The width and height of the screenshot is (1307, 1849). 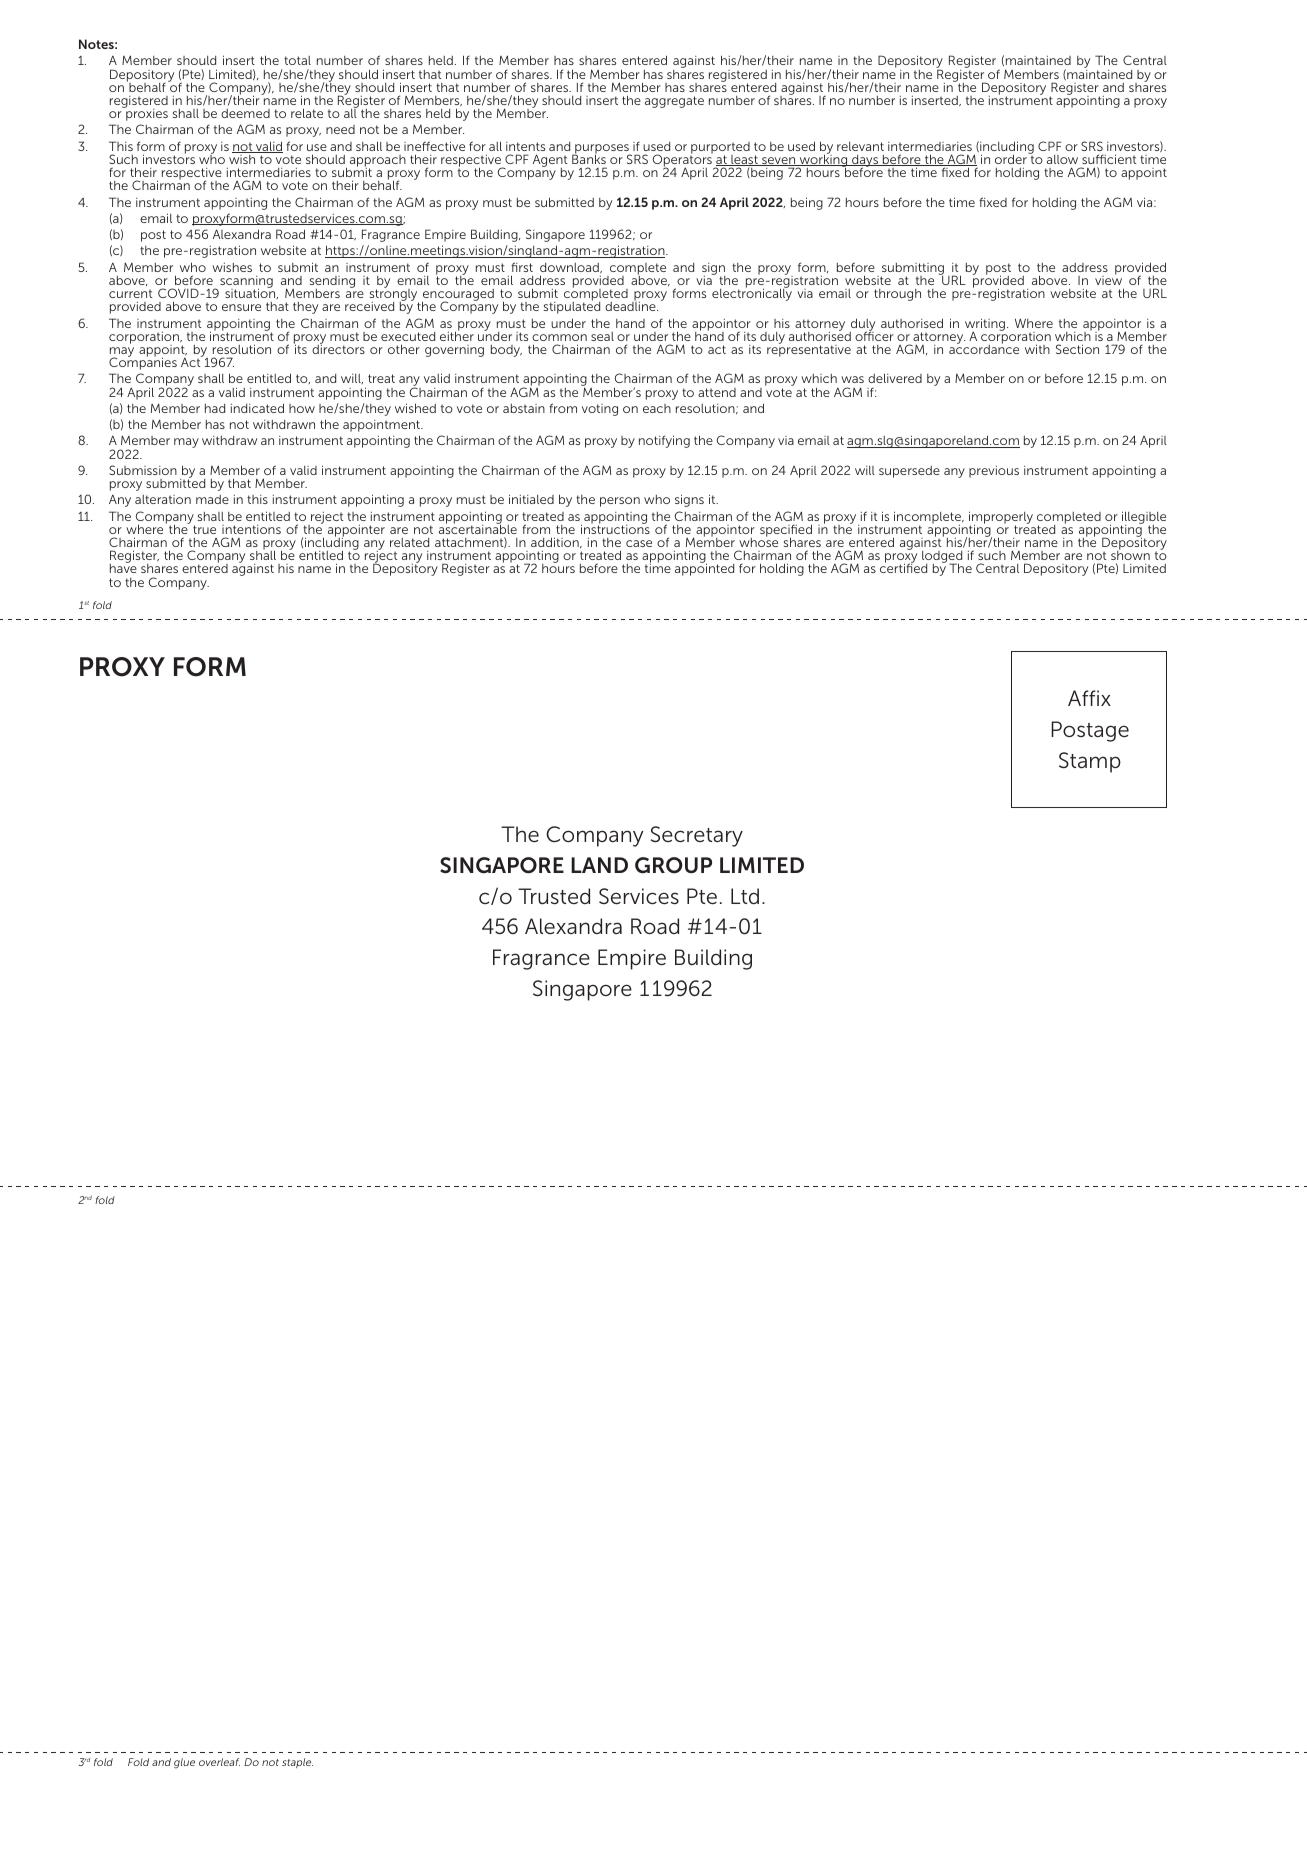 I want to click on Secretary, so click(x=697, y=836).
